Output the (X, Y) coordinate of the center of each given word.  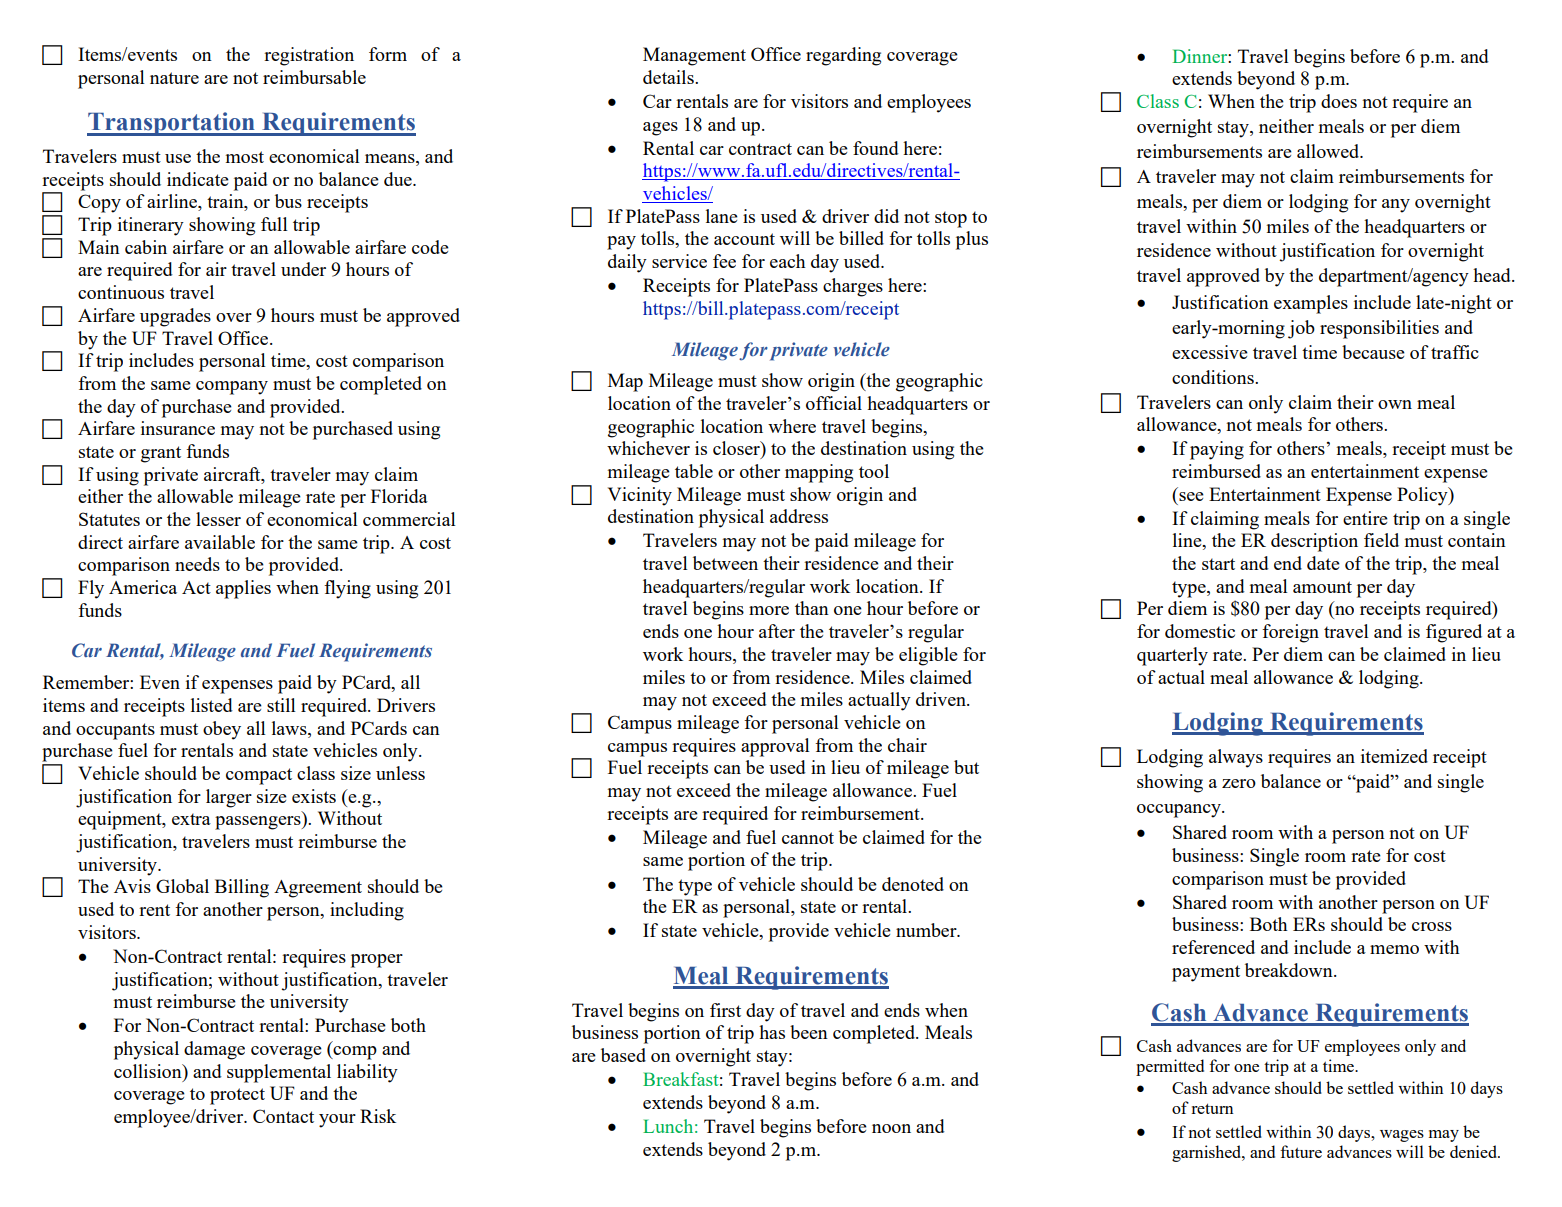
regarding (843, 56)
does (1339, 101)
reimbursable (314, 77)
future (1301, 1151)
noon (891, 1128)
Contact (283, 1116)
